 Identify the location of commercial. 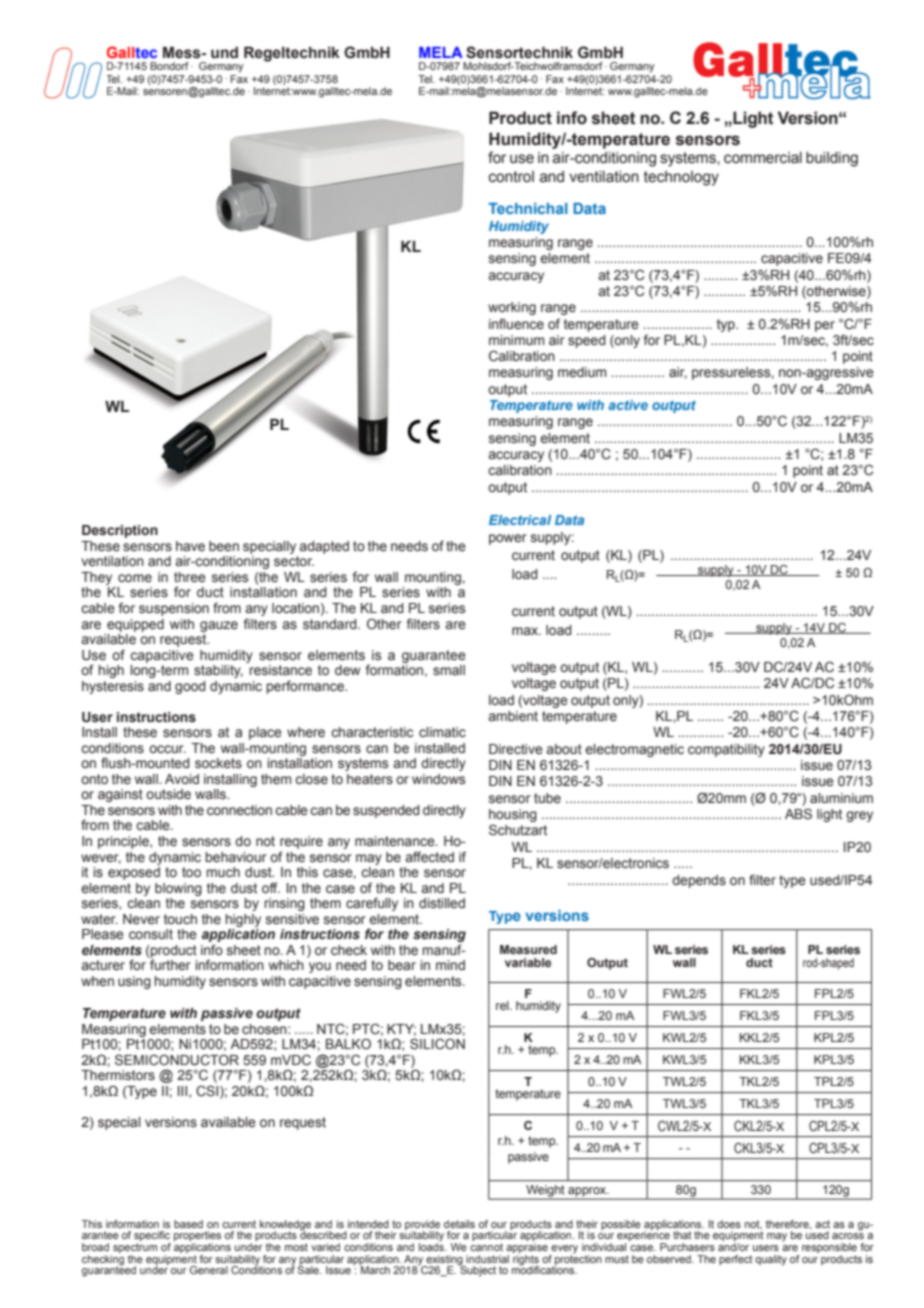
(763, 158).
